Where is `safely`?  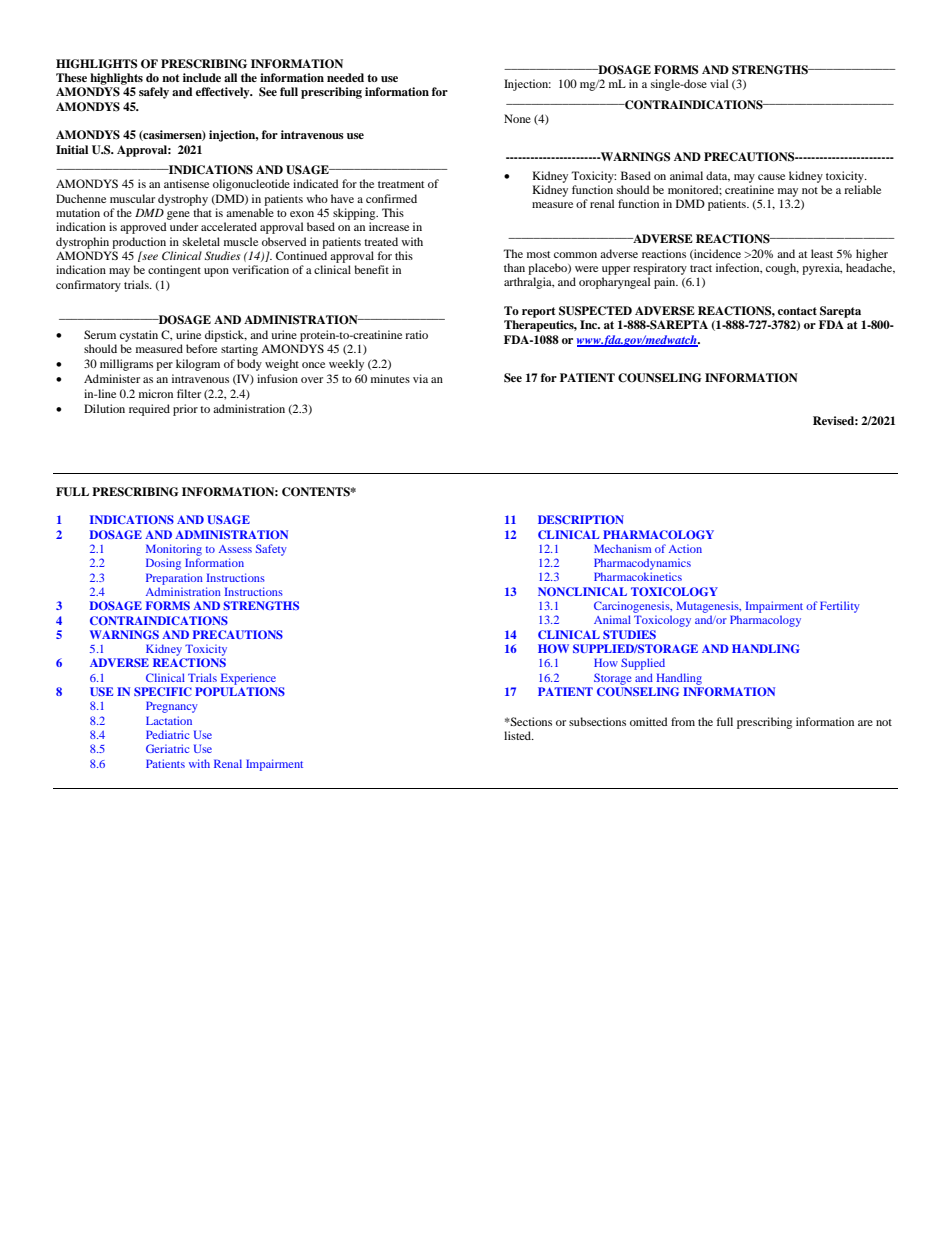 safely is located at coordinates (154, 93).
